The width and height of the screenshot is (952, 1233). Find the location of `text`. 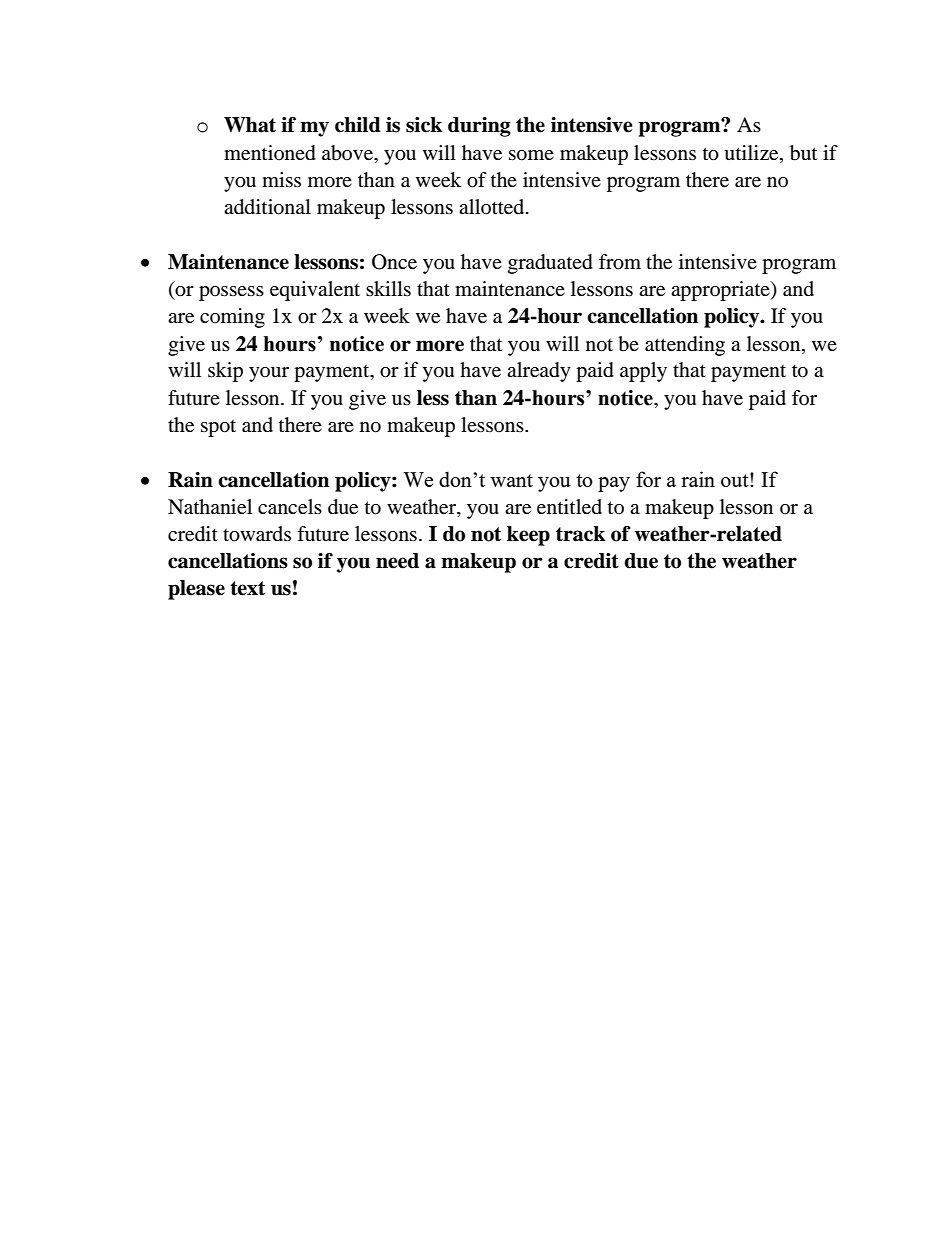

text is located at coordinates (247, 588).
